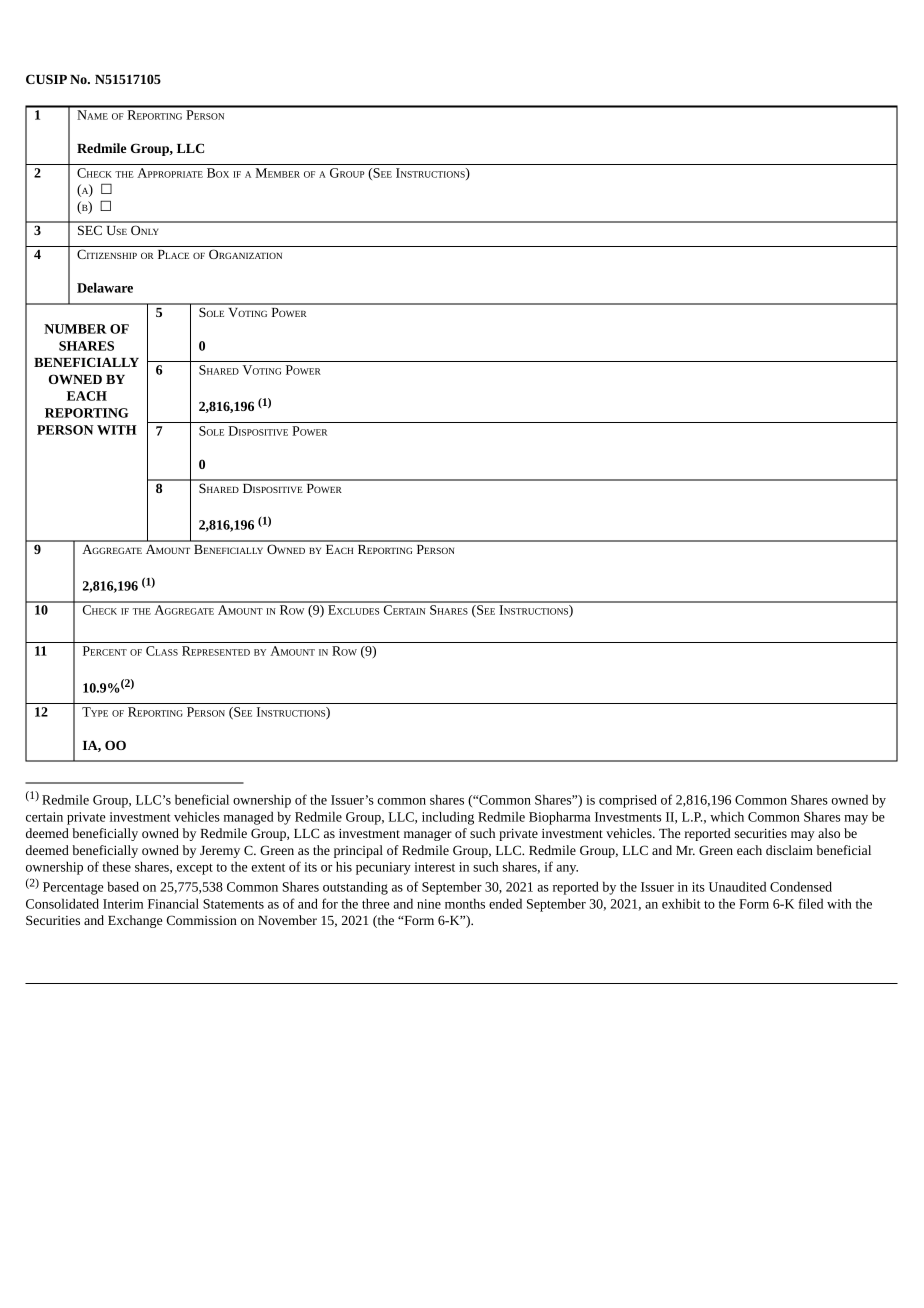 The width and height of the screenshot is (924, 1308). What do you see at coordinates (105, 287) in the screenshot?
I see `Delaware` at bounding box center [105, 287].
